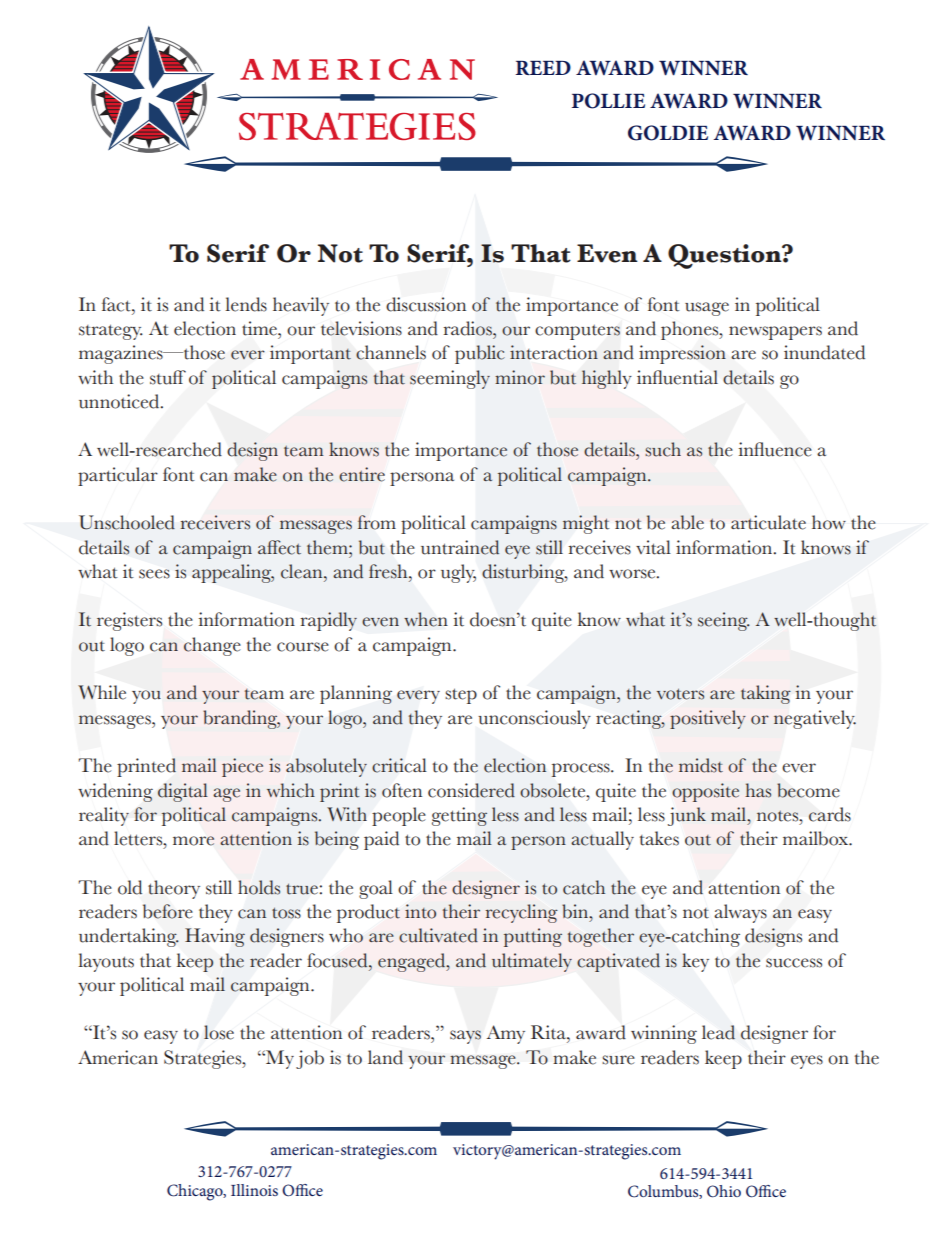 The image size is (952, 1233). What do you see at coordinates (212, 646) in the document?
I see `change` at bounding box center [212, 646].
